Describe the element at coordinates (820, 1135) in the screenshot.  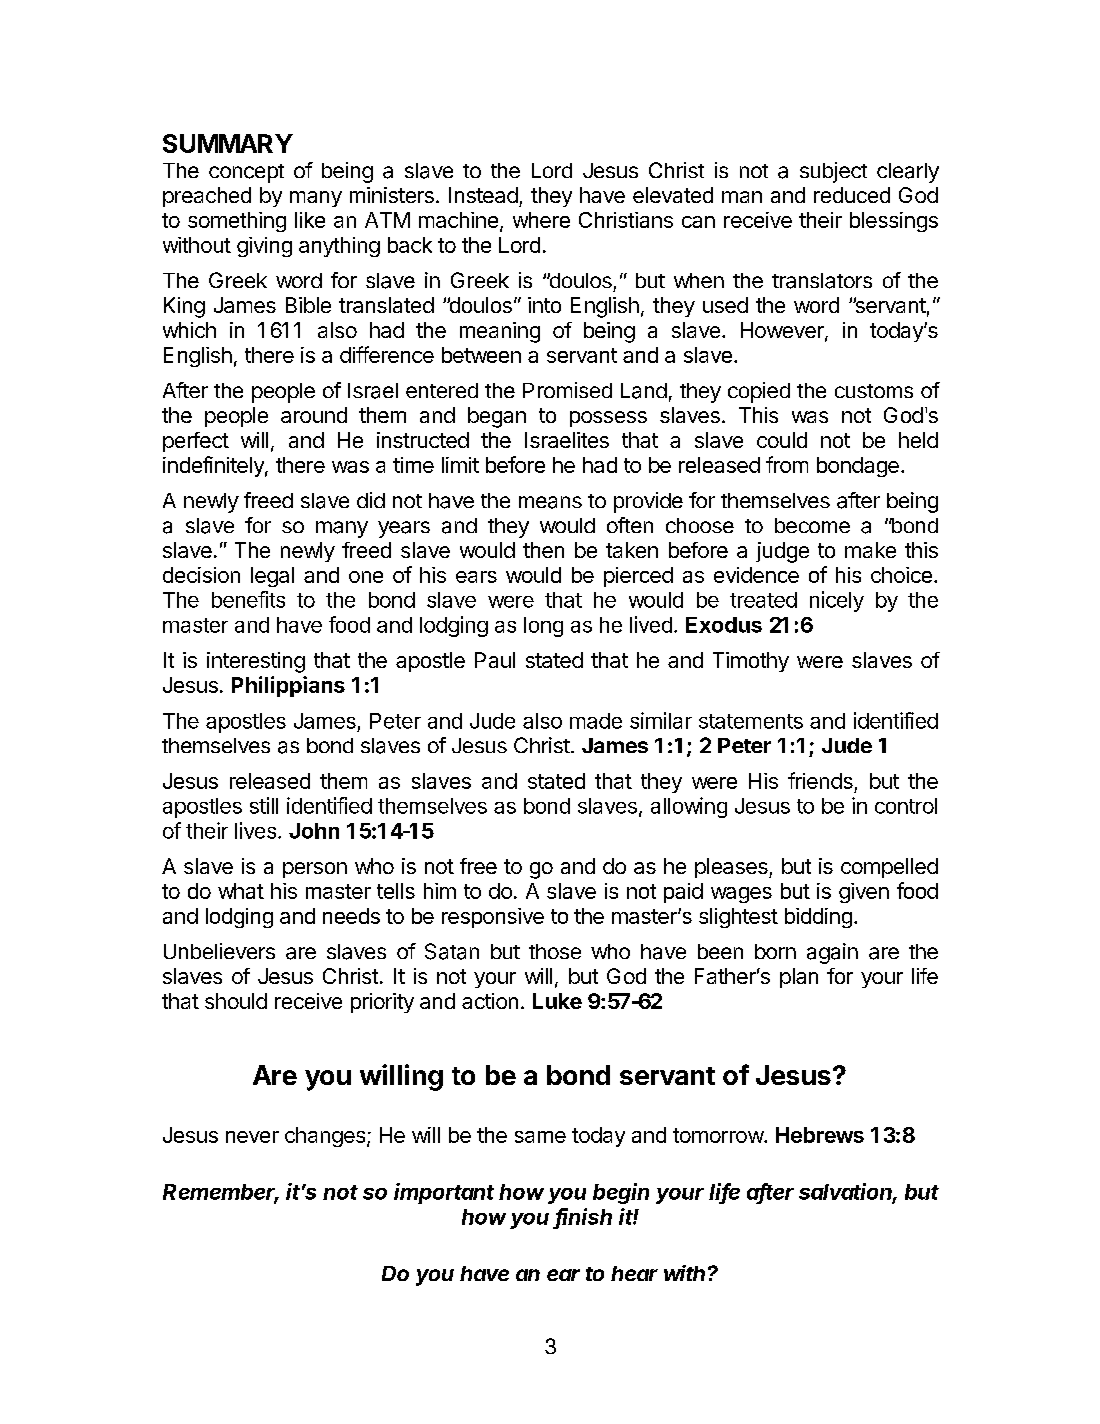
I see `Hebrews` at that location.
